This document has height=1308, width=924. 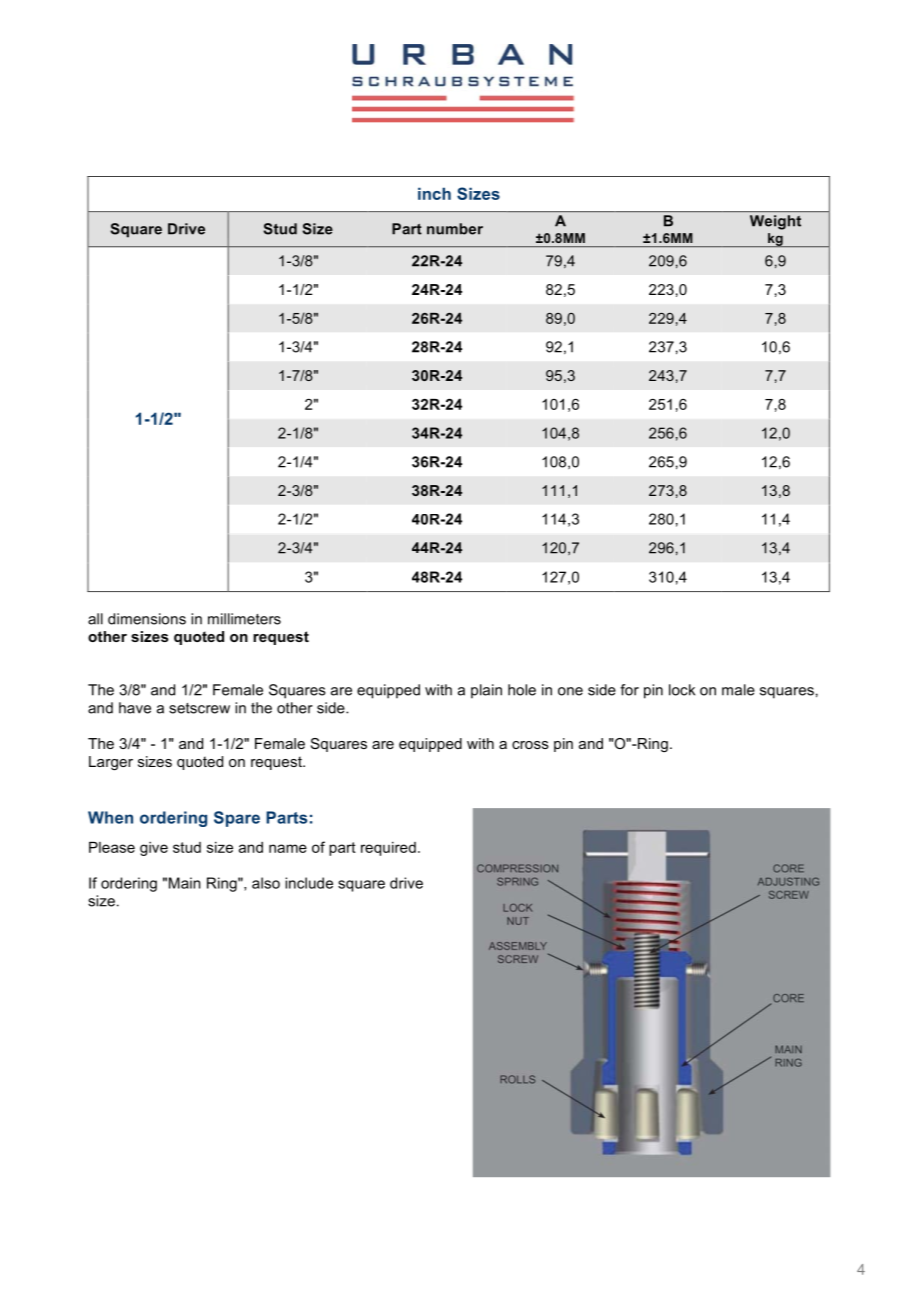 I want to click on dimensions, so click(x=147, y=619).
